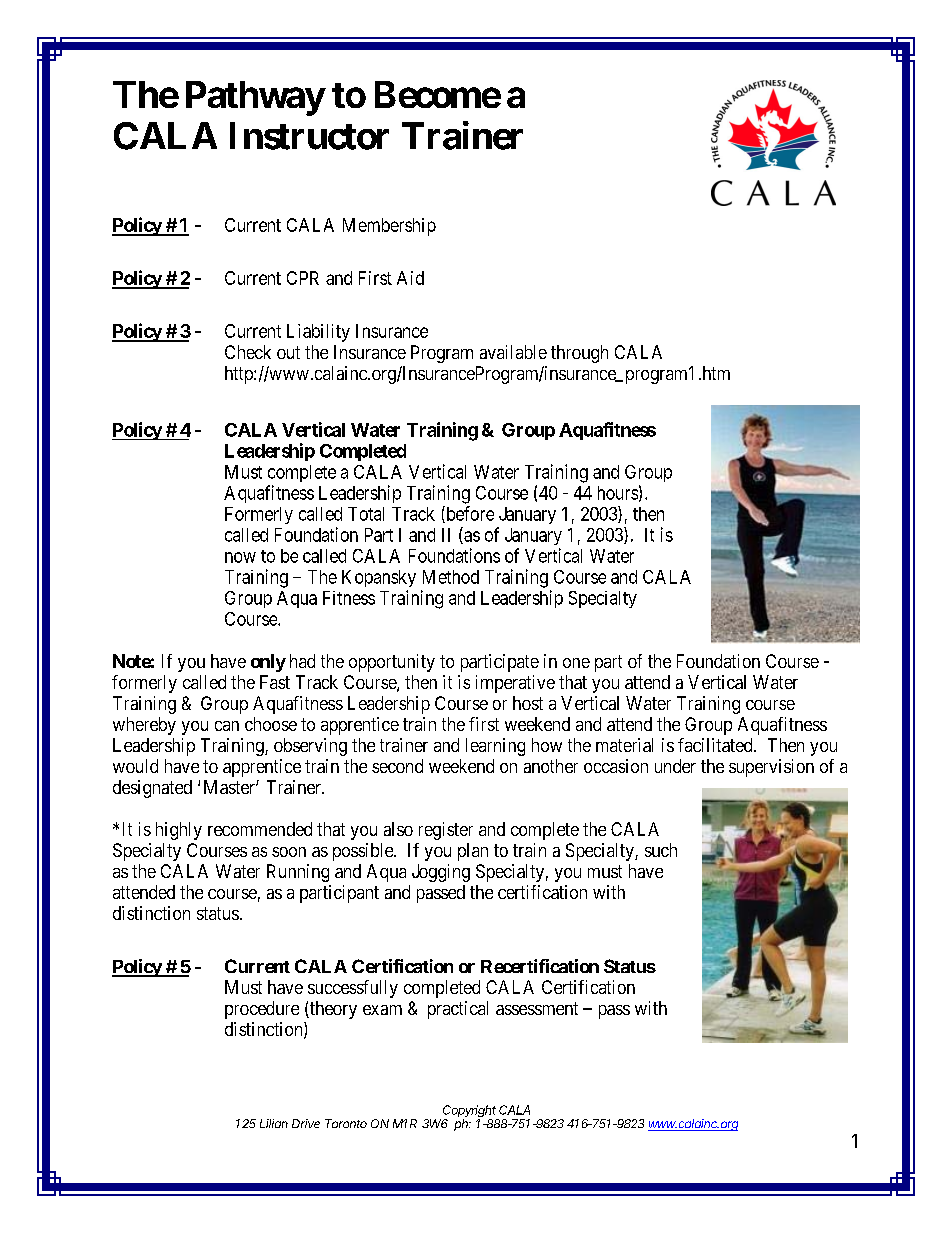 This image has height=1233, width=952. Describe the element at coordinates (389, 227) in the image. I see `Membership` at that location.
